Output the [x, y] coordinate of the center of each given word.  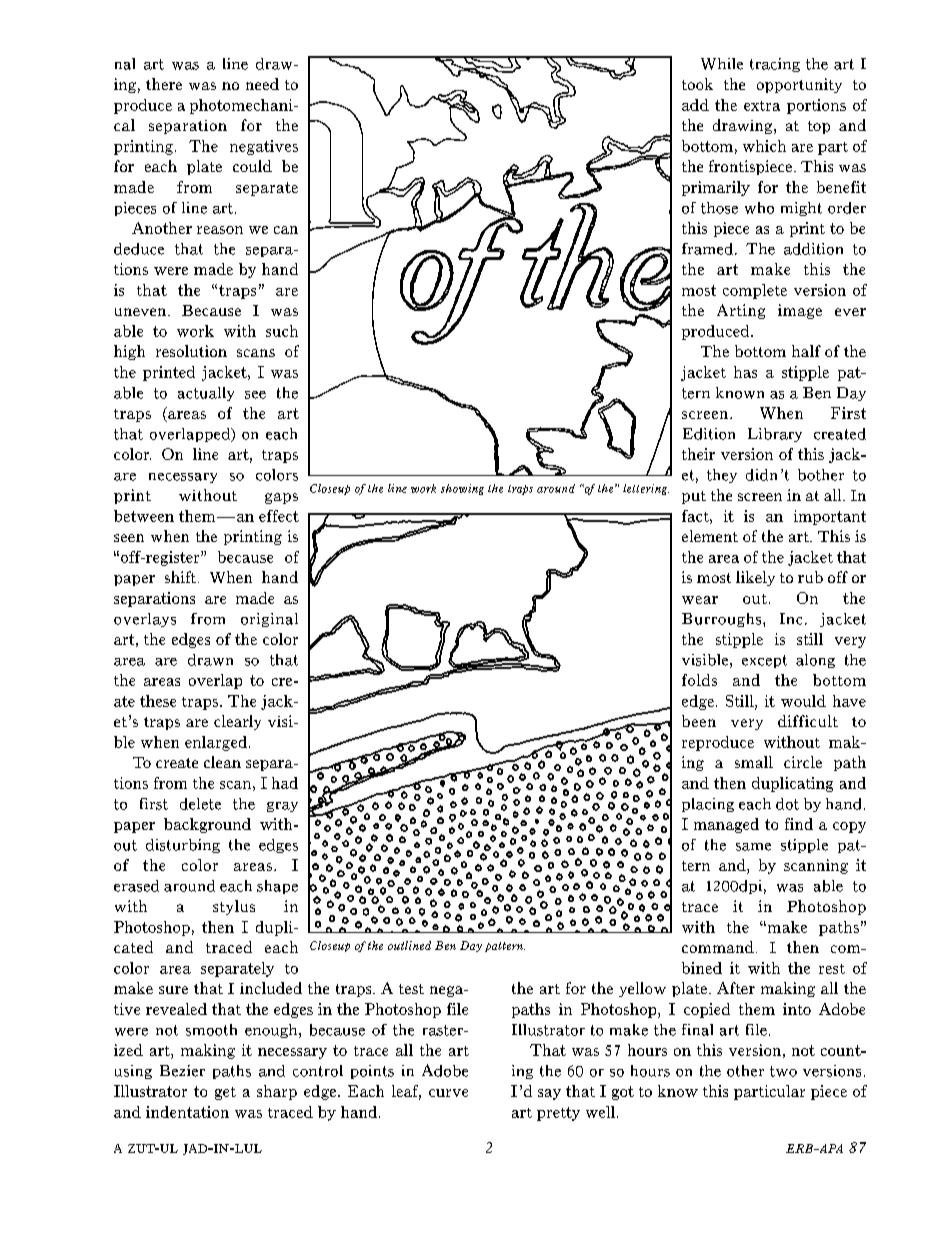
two [783, 1071]
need [262, 84]
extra [762, 106]
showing [462, 489]
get [225, 1093]
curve [448, 1093]
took [697, 84]
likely [755, 578]
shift [182, 577]
